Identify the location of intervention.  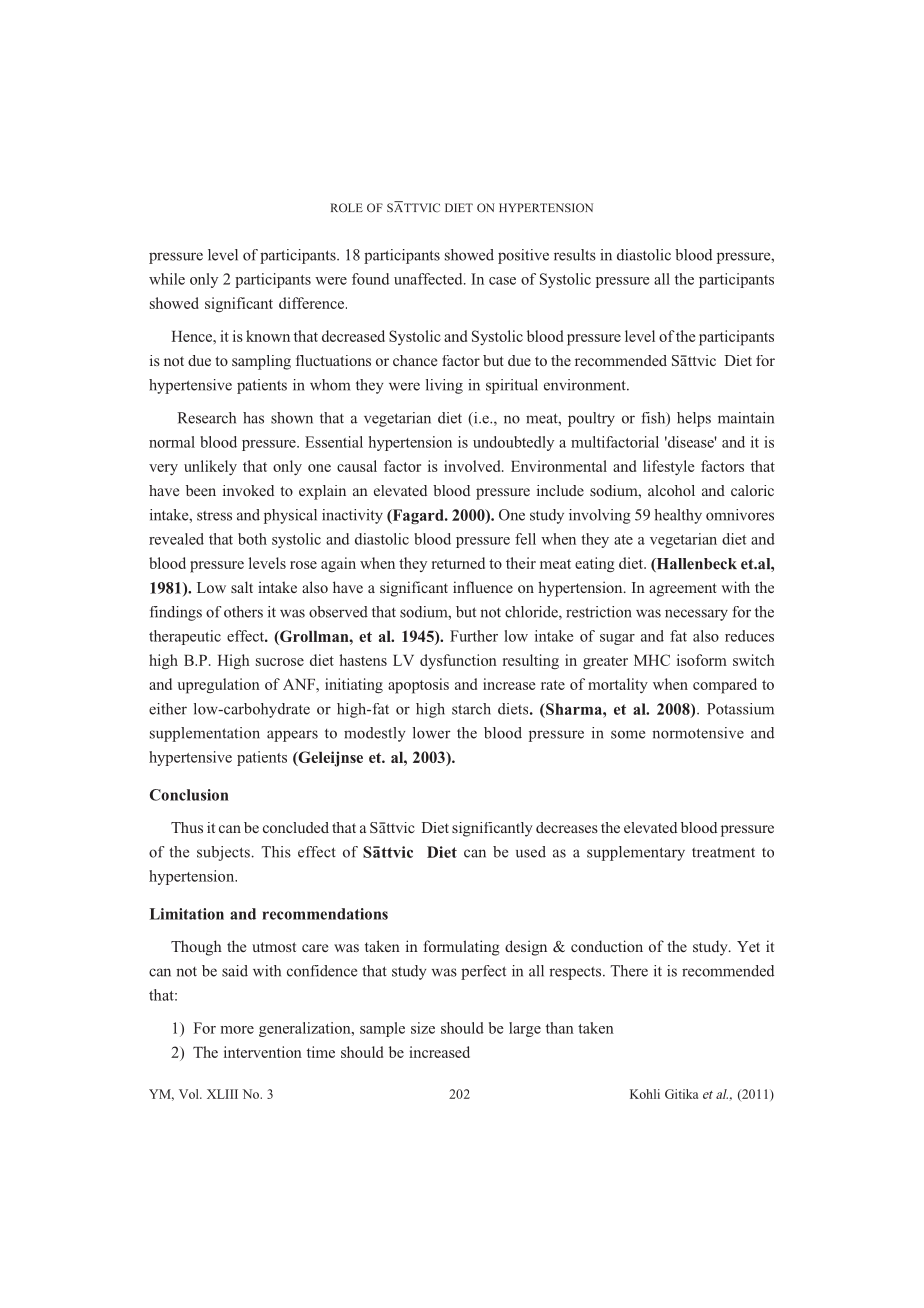
(263, 1052).
